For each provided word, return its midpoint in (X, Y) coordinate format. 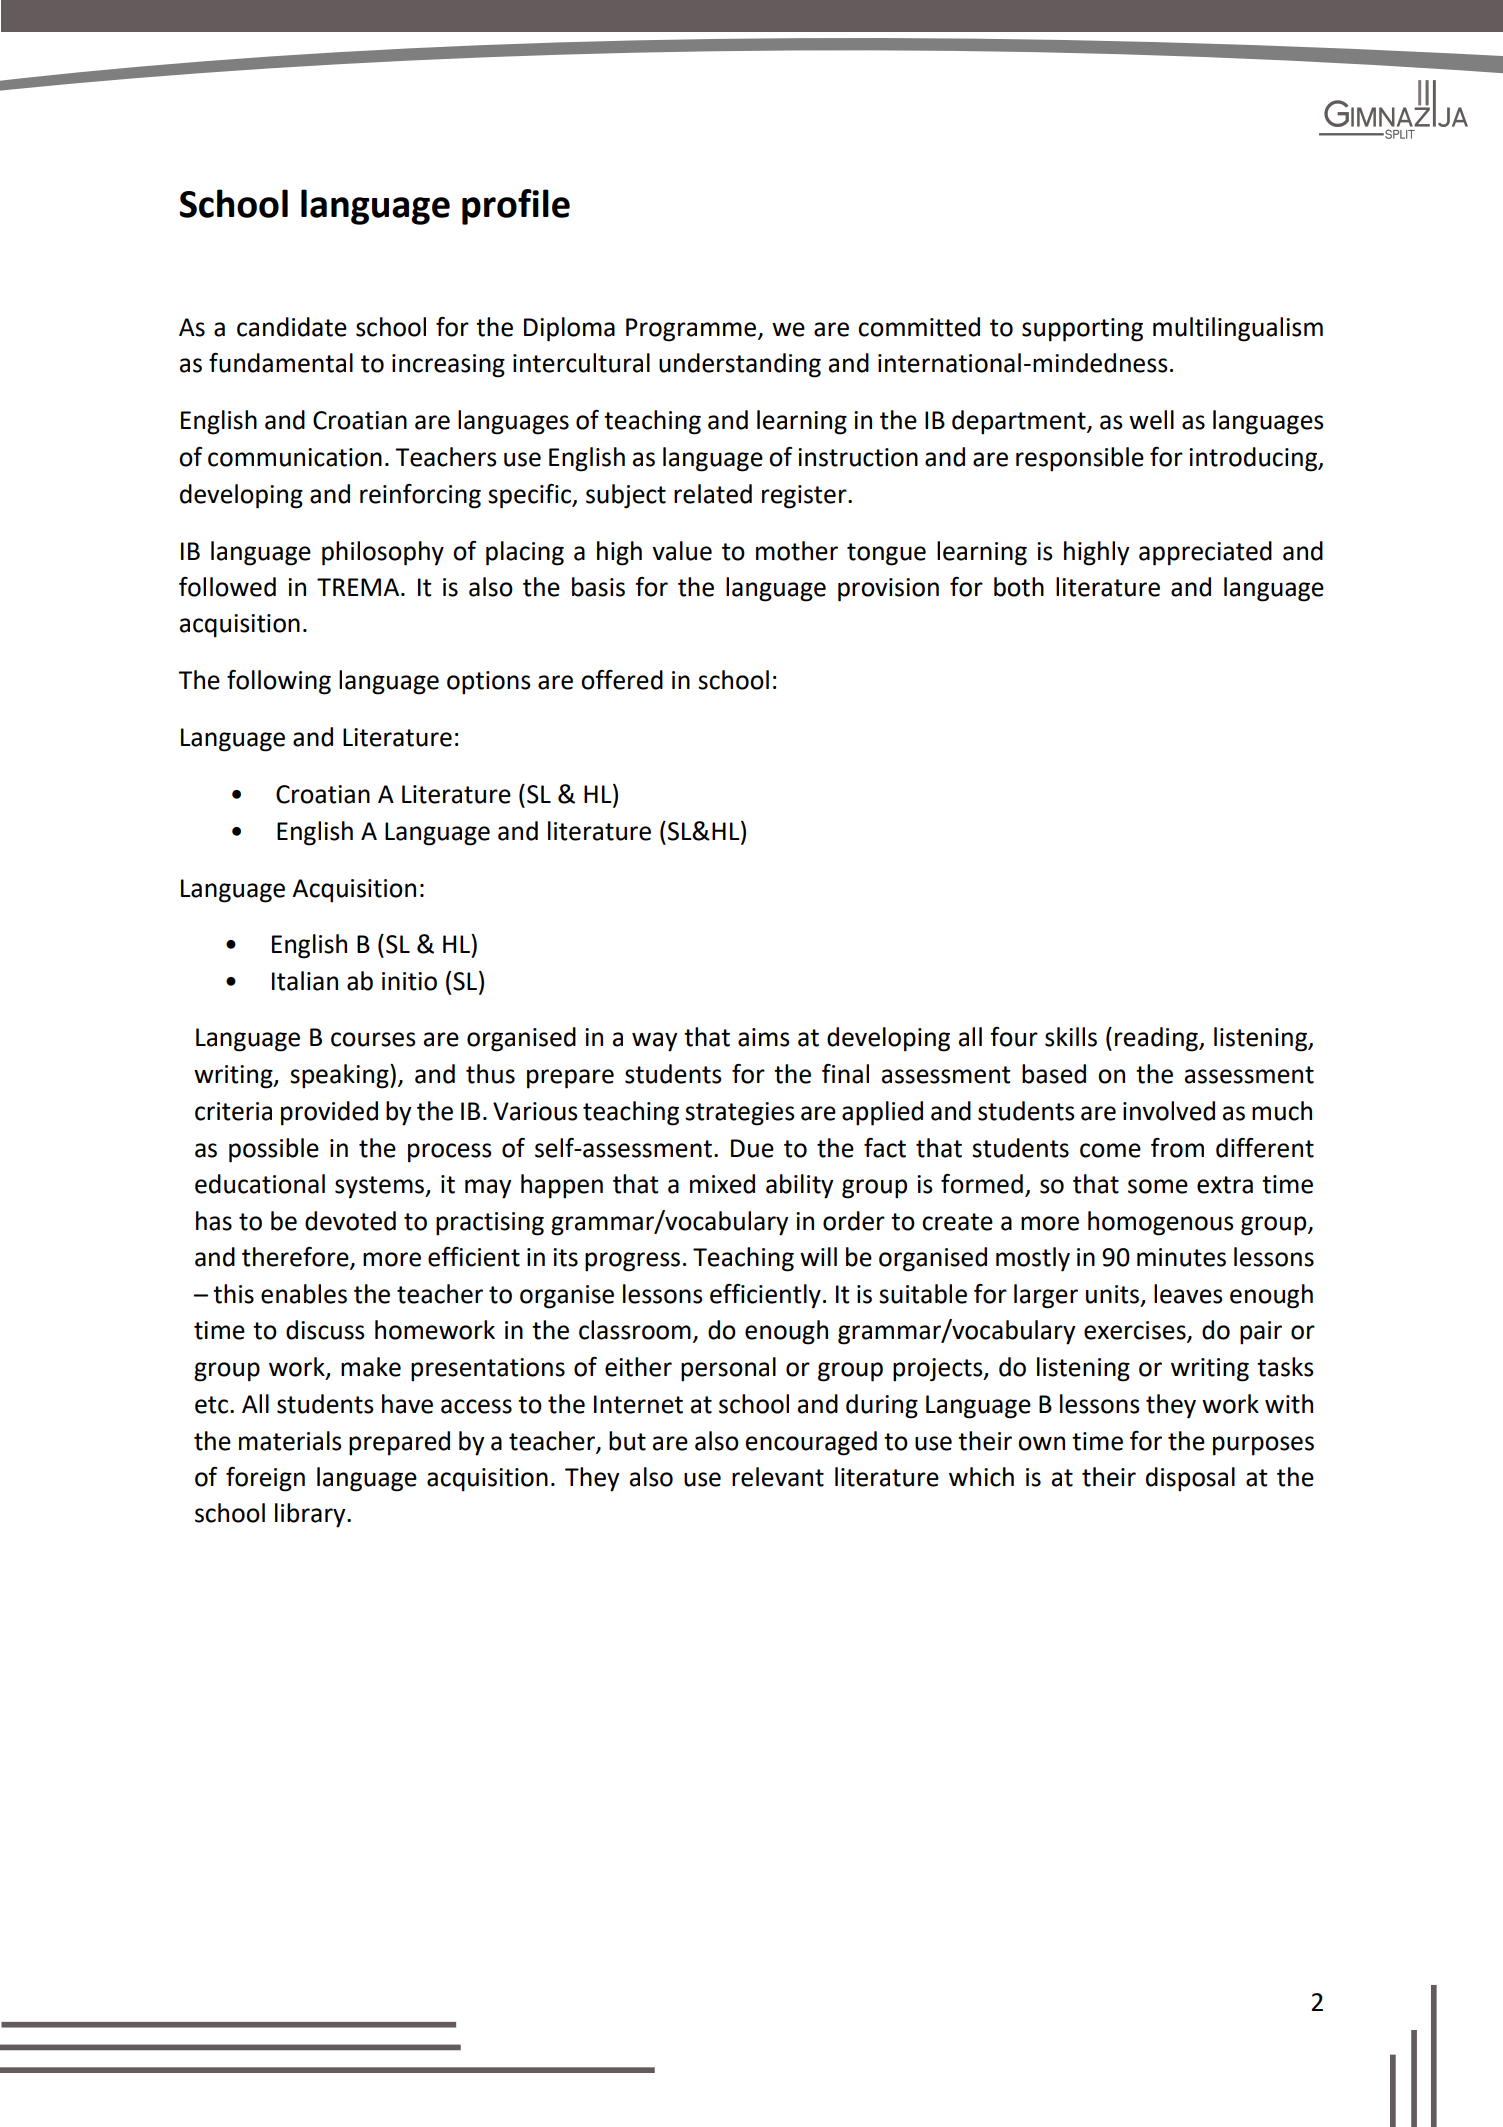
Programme (691, 330)
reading (1157, 1039)
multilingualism (1238, 329)
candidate (292, 327)
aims (764, 1037)
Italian (305, 981)
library (311, 1515)
